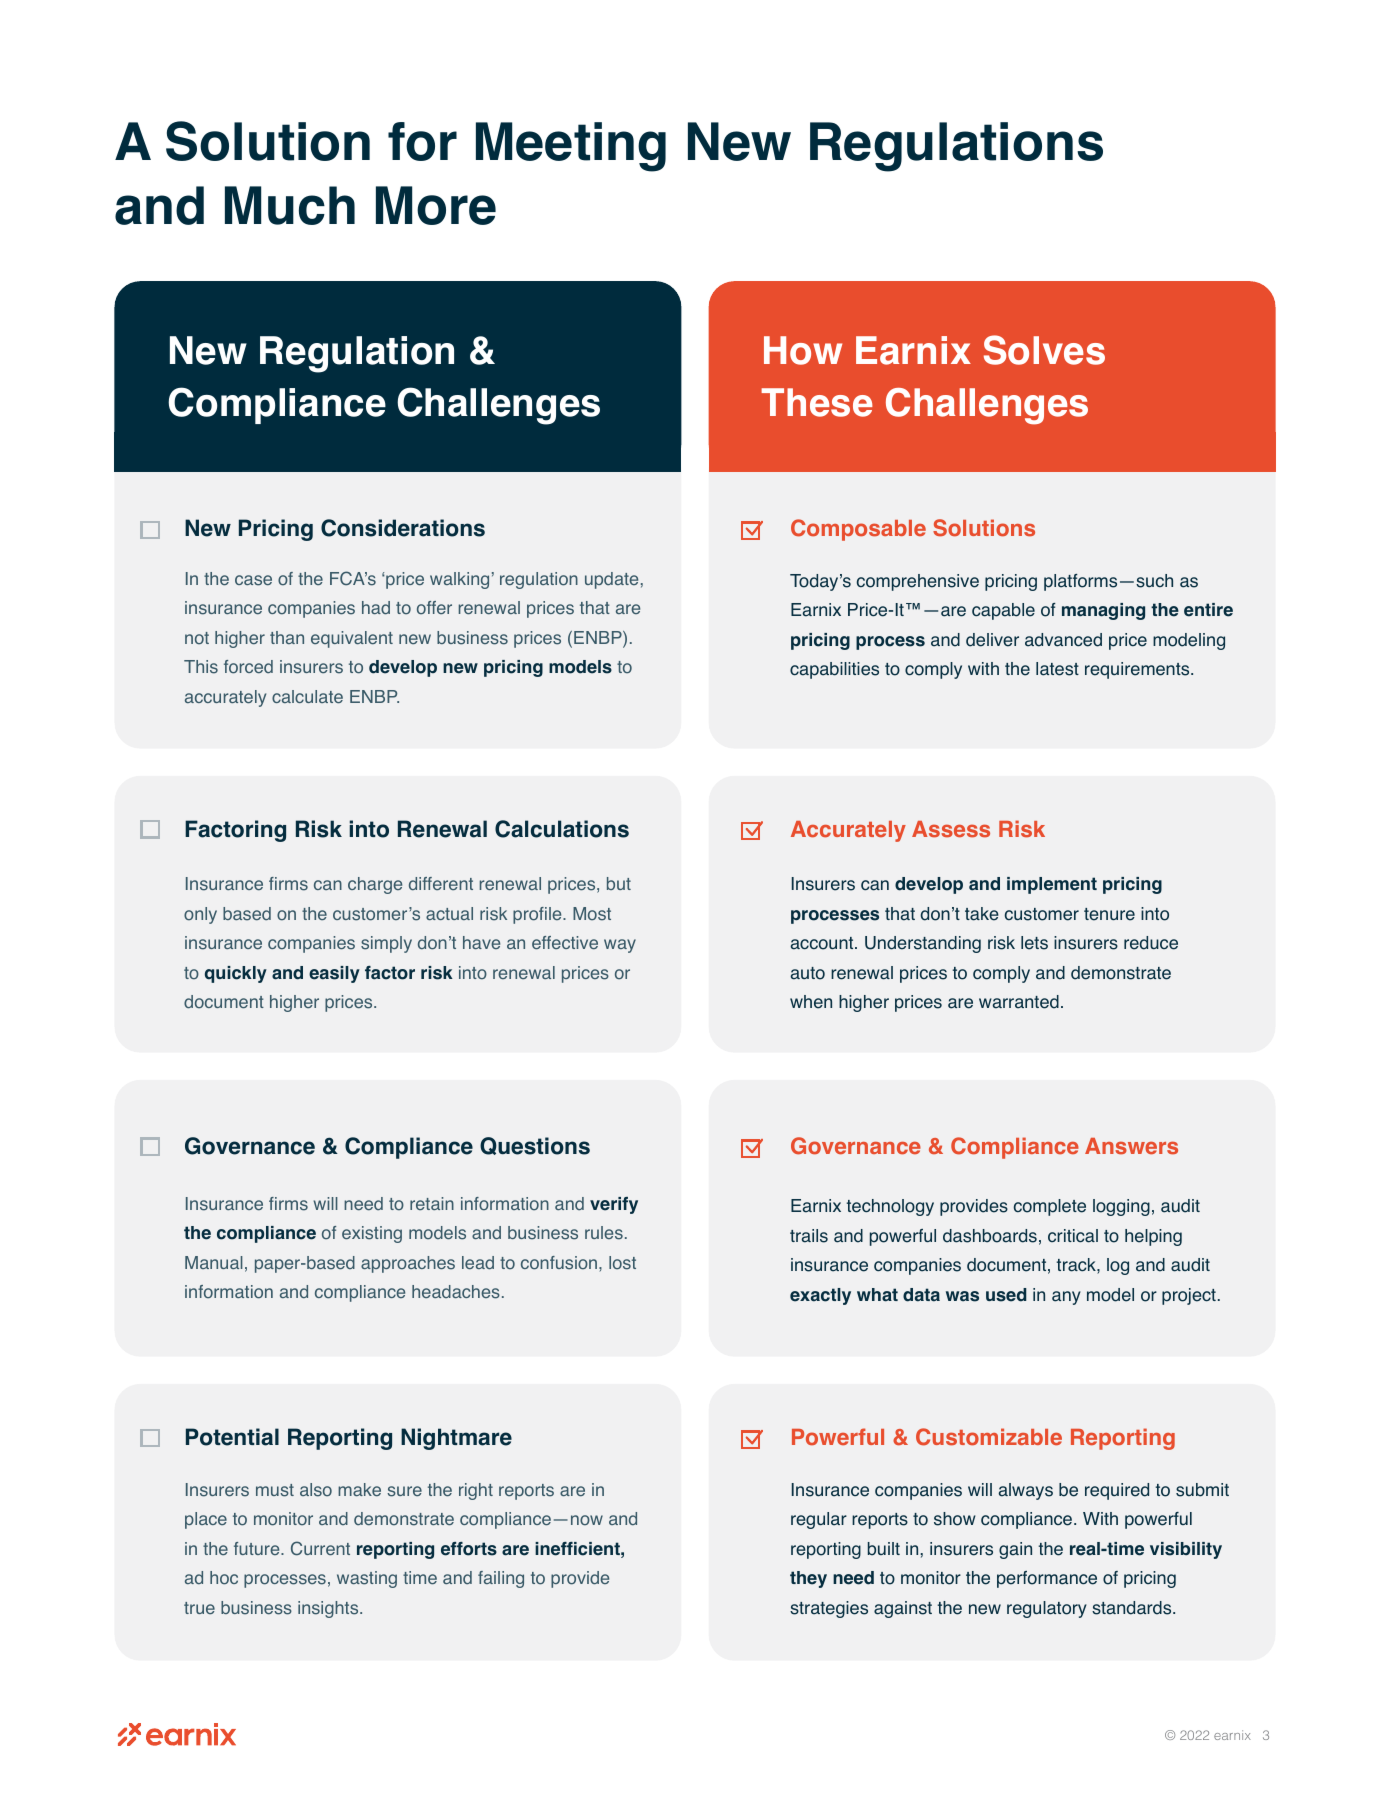  I want to click on Much, so click(290, 205).
